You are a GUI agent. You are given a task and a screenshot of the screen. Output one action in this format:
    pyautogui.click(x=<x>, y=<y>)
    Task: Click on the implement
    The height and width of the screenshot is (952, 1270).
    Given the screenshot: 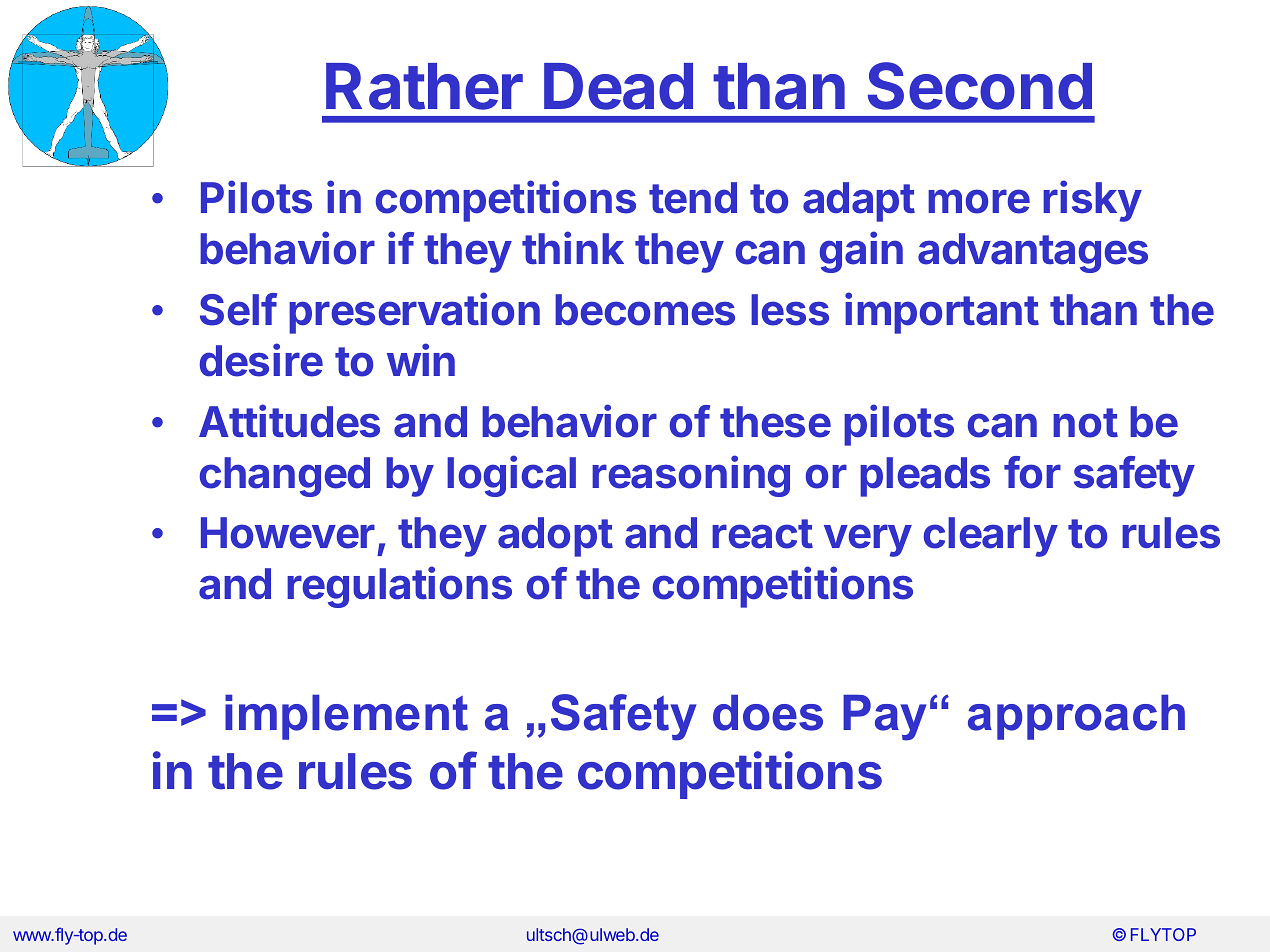 What is the action you would take?
    pyautogui.click(x=346, y=717)
